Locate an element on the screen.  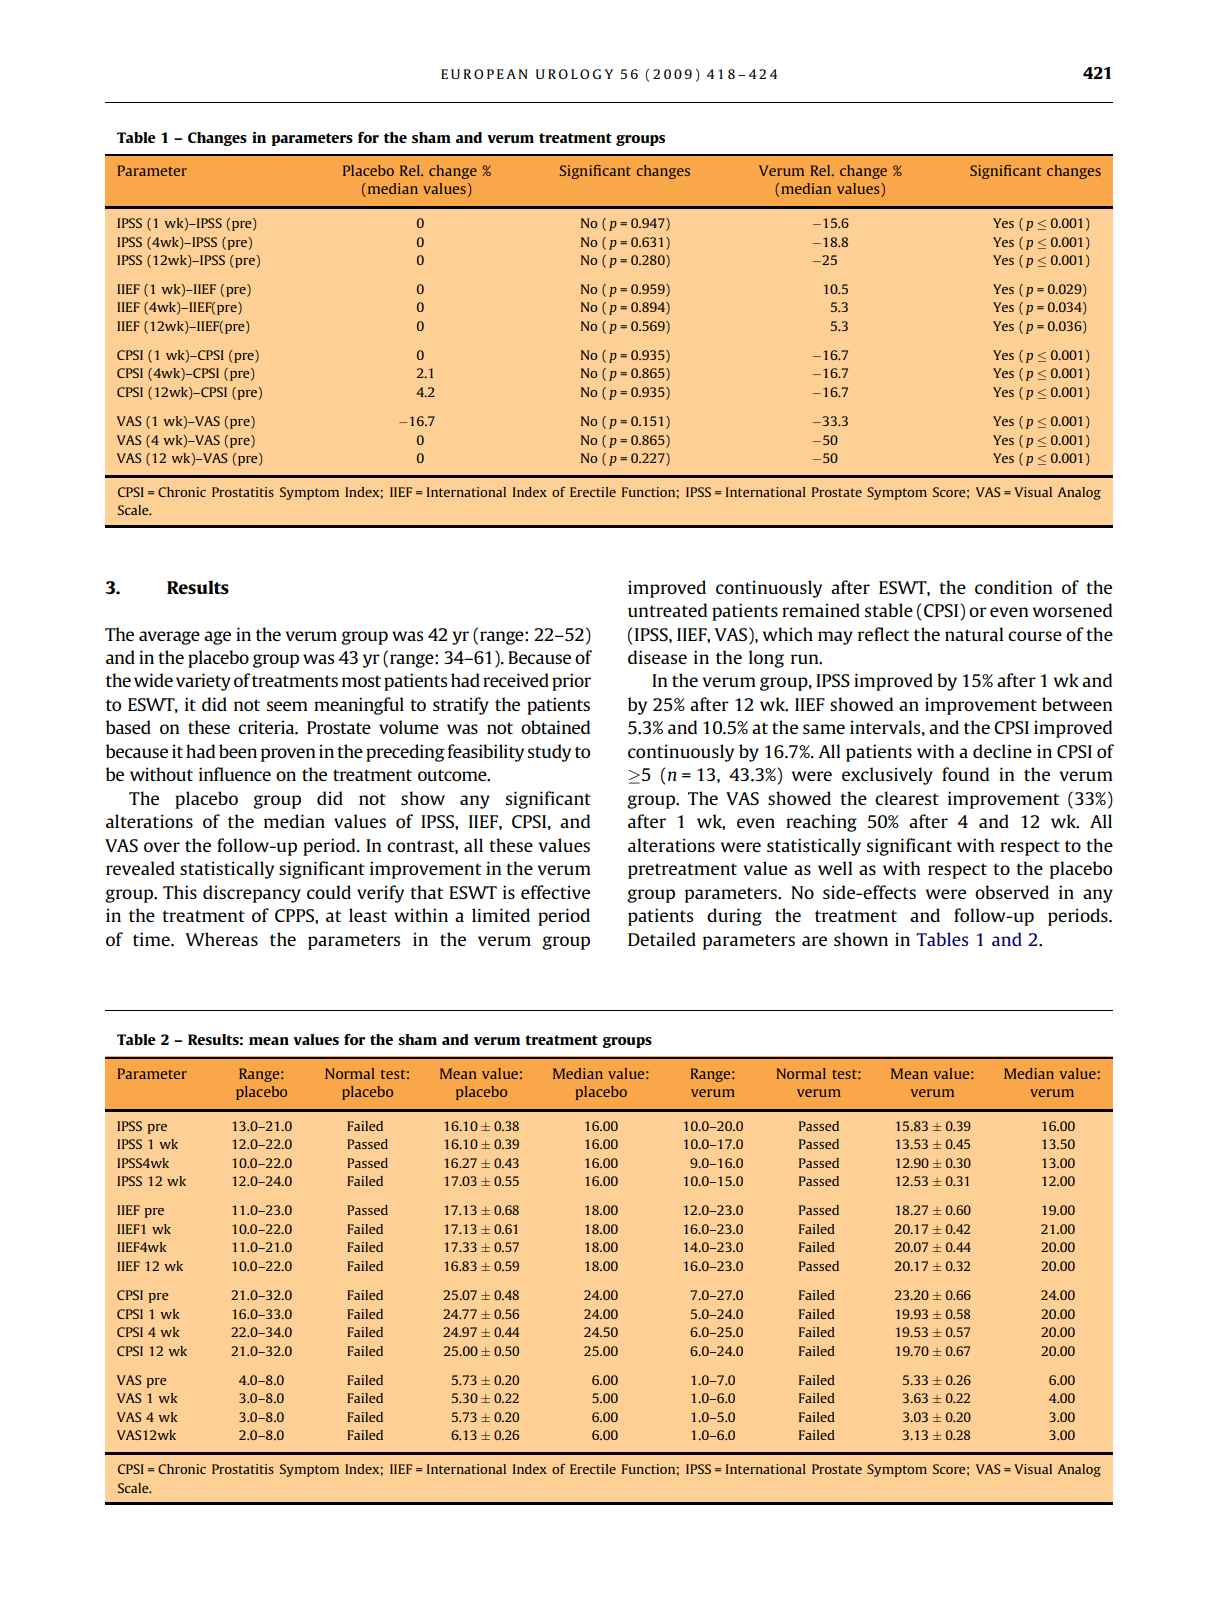
UROLOGY is located at coordinates (574, 74).
